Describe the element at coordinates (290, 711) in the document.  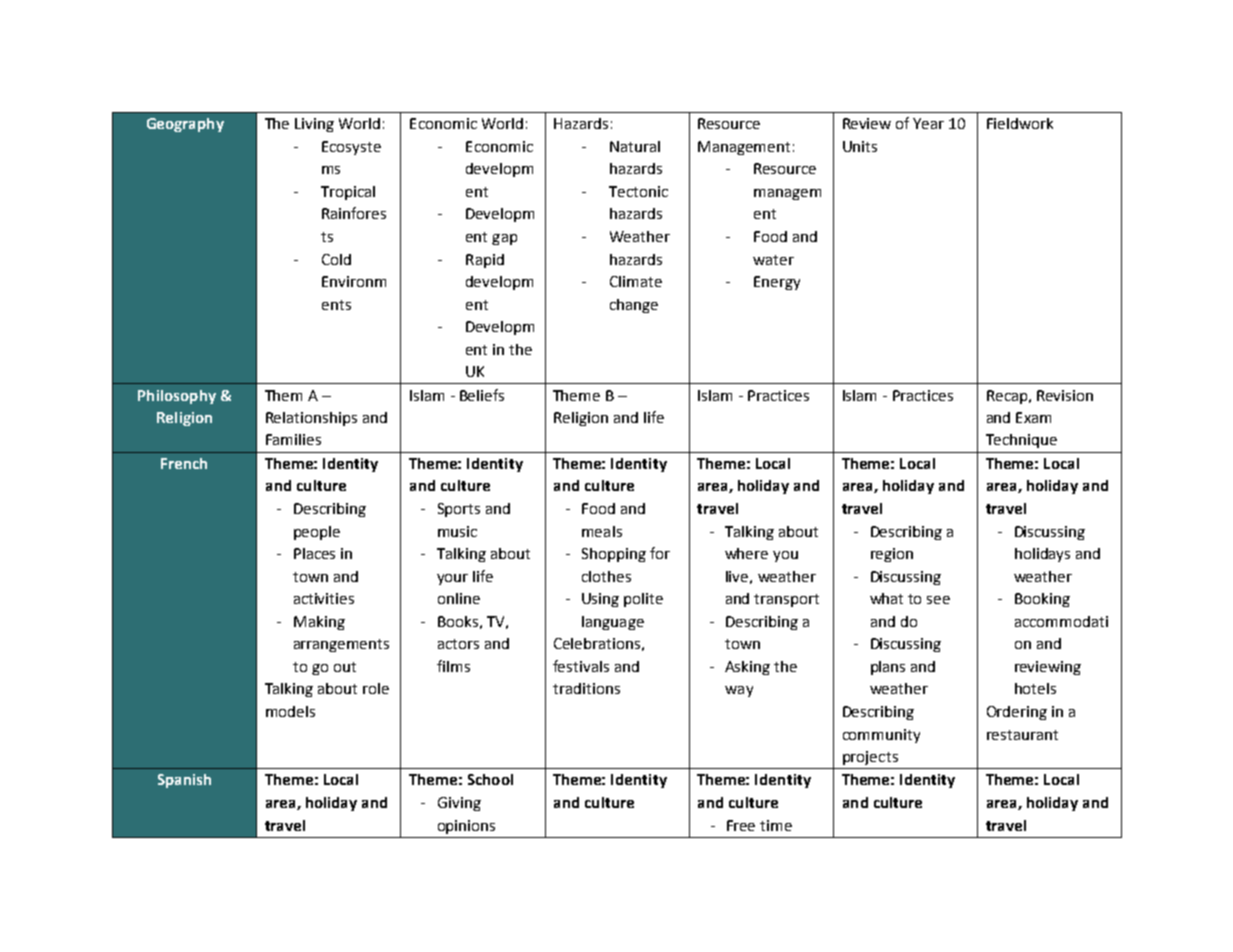
I see `models` at that location.
